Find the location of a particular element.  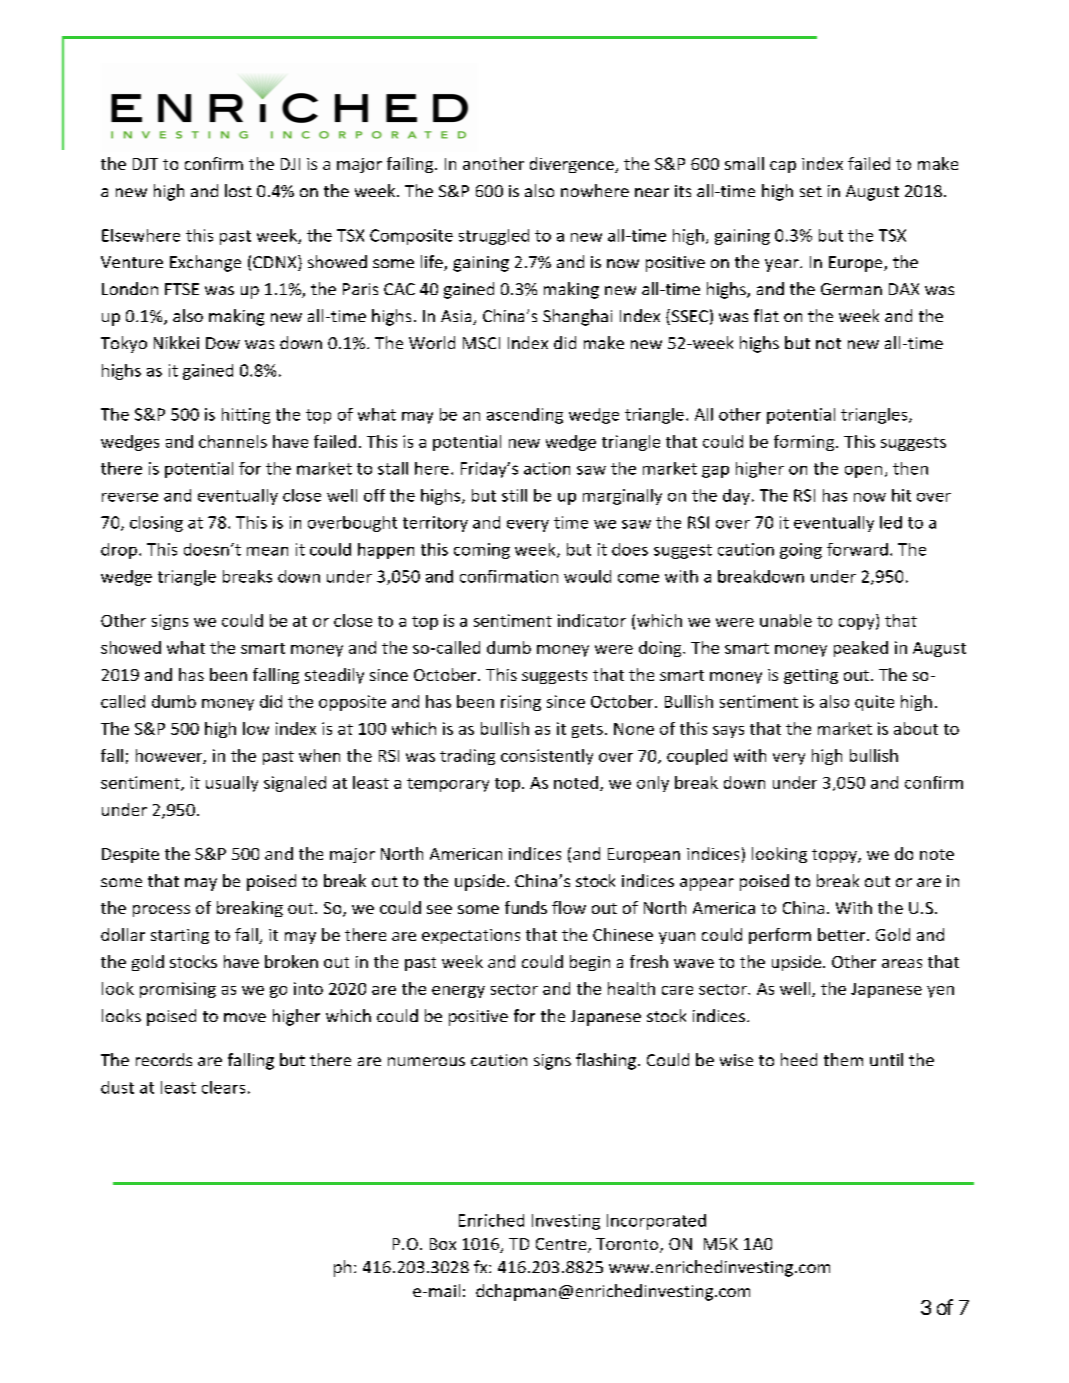

starting is located at coordinates (180, 936).
